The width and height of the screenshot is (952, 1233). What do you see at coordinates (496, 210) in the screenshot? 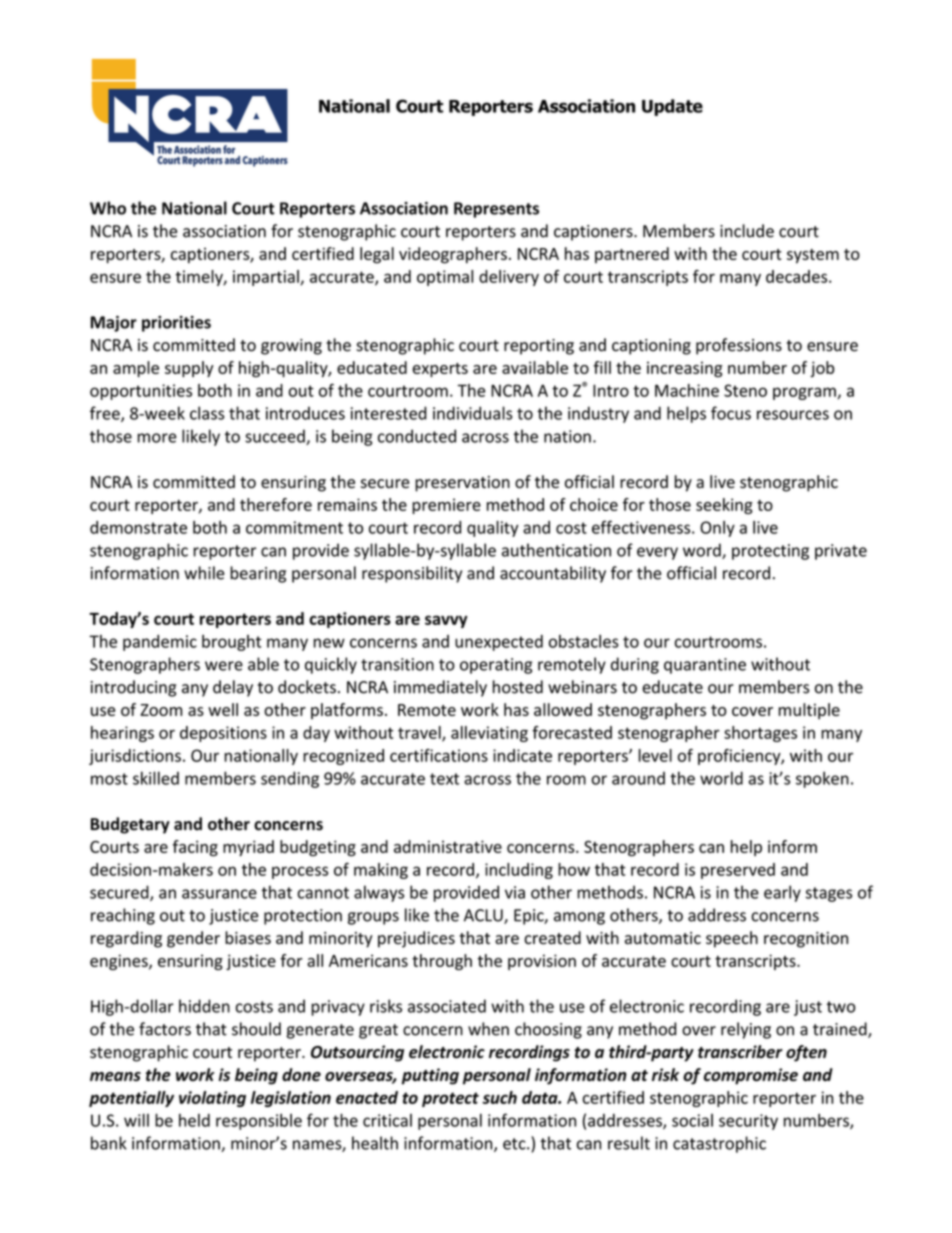
I see `Represents` at bounding box center [496, 210].
